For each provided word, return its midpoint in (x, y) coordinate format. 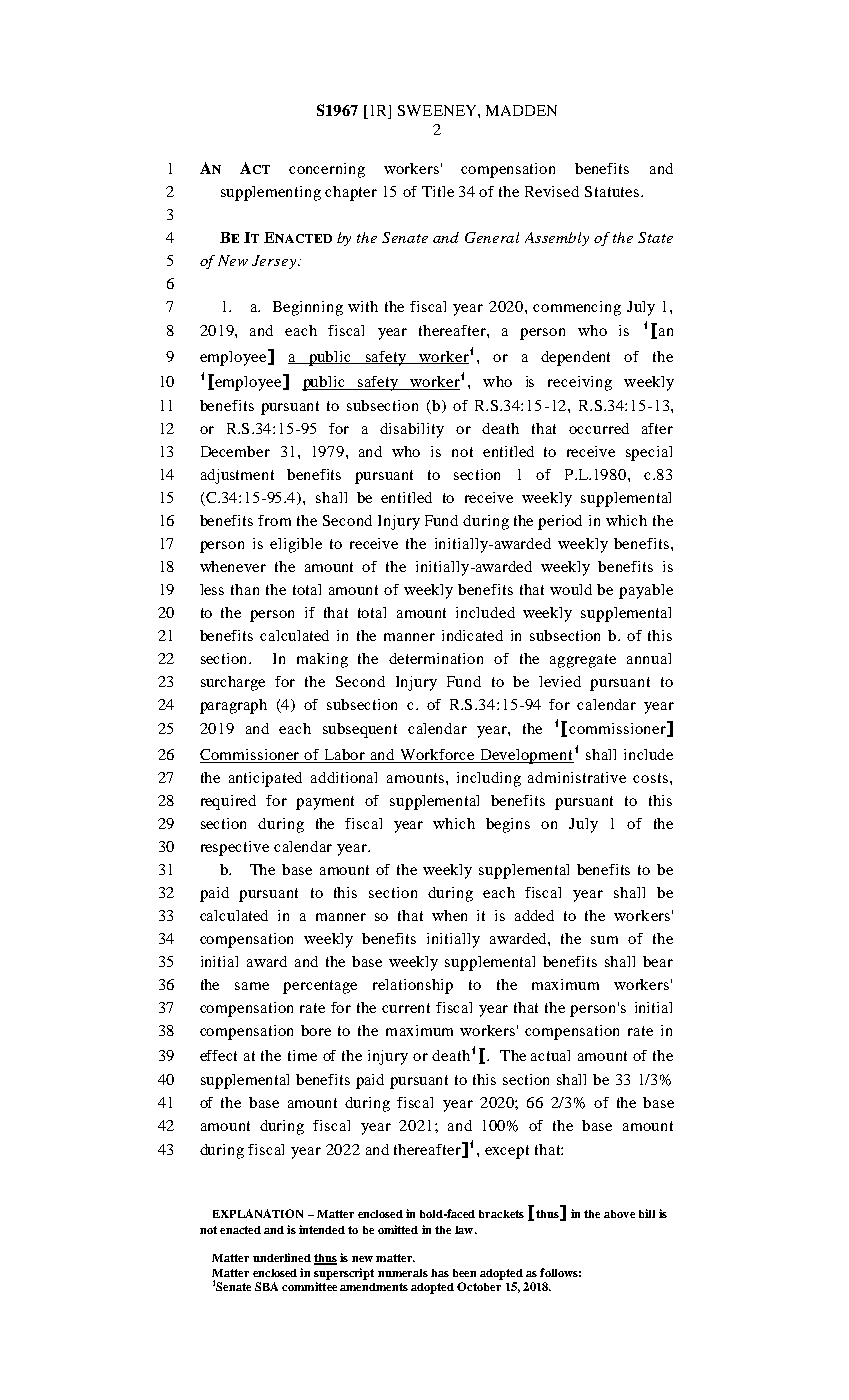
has (440, 1273)
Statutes (612, 191)
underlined (282, 1257)
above (619, 1214)
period (560, 522)
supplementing (271, 193)
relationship (413, 986)
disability (412, 430)
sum (604, 940)
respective (235, 848)
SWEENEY (438, 110)
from (274, 520)
